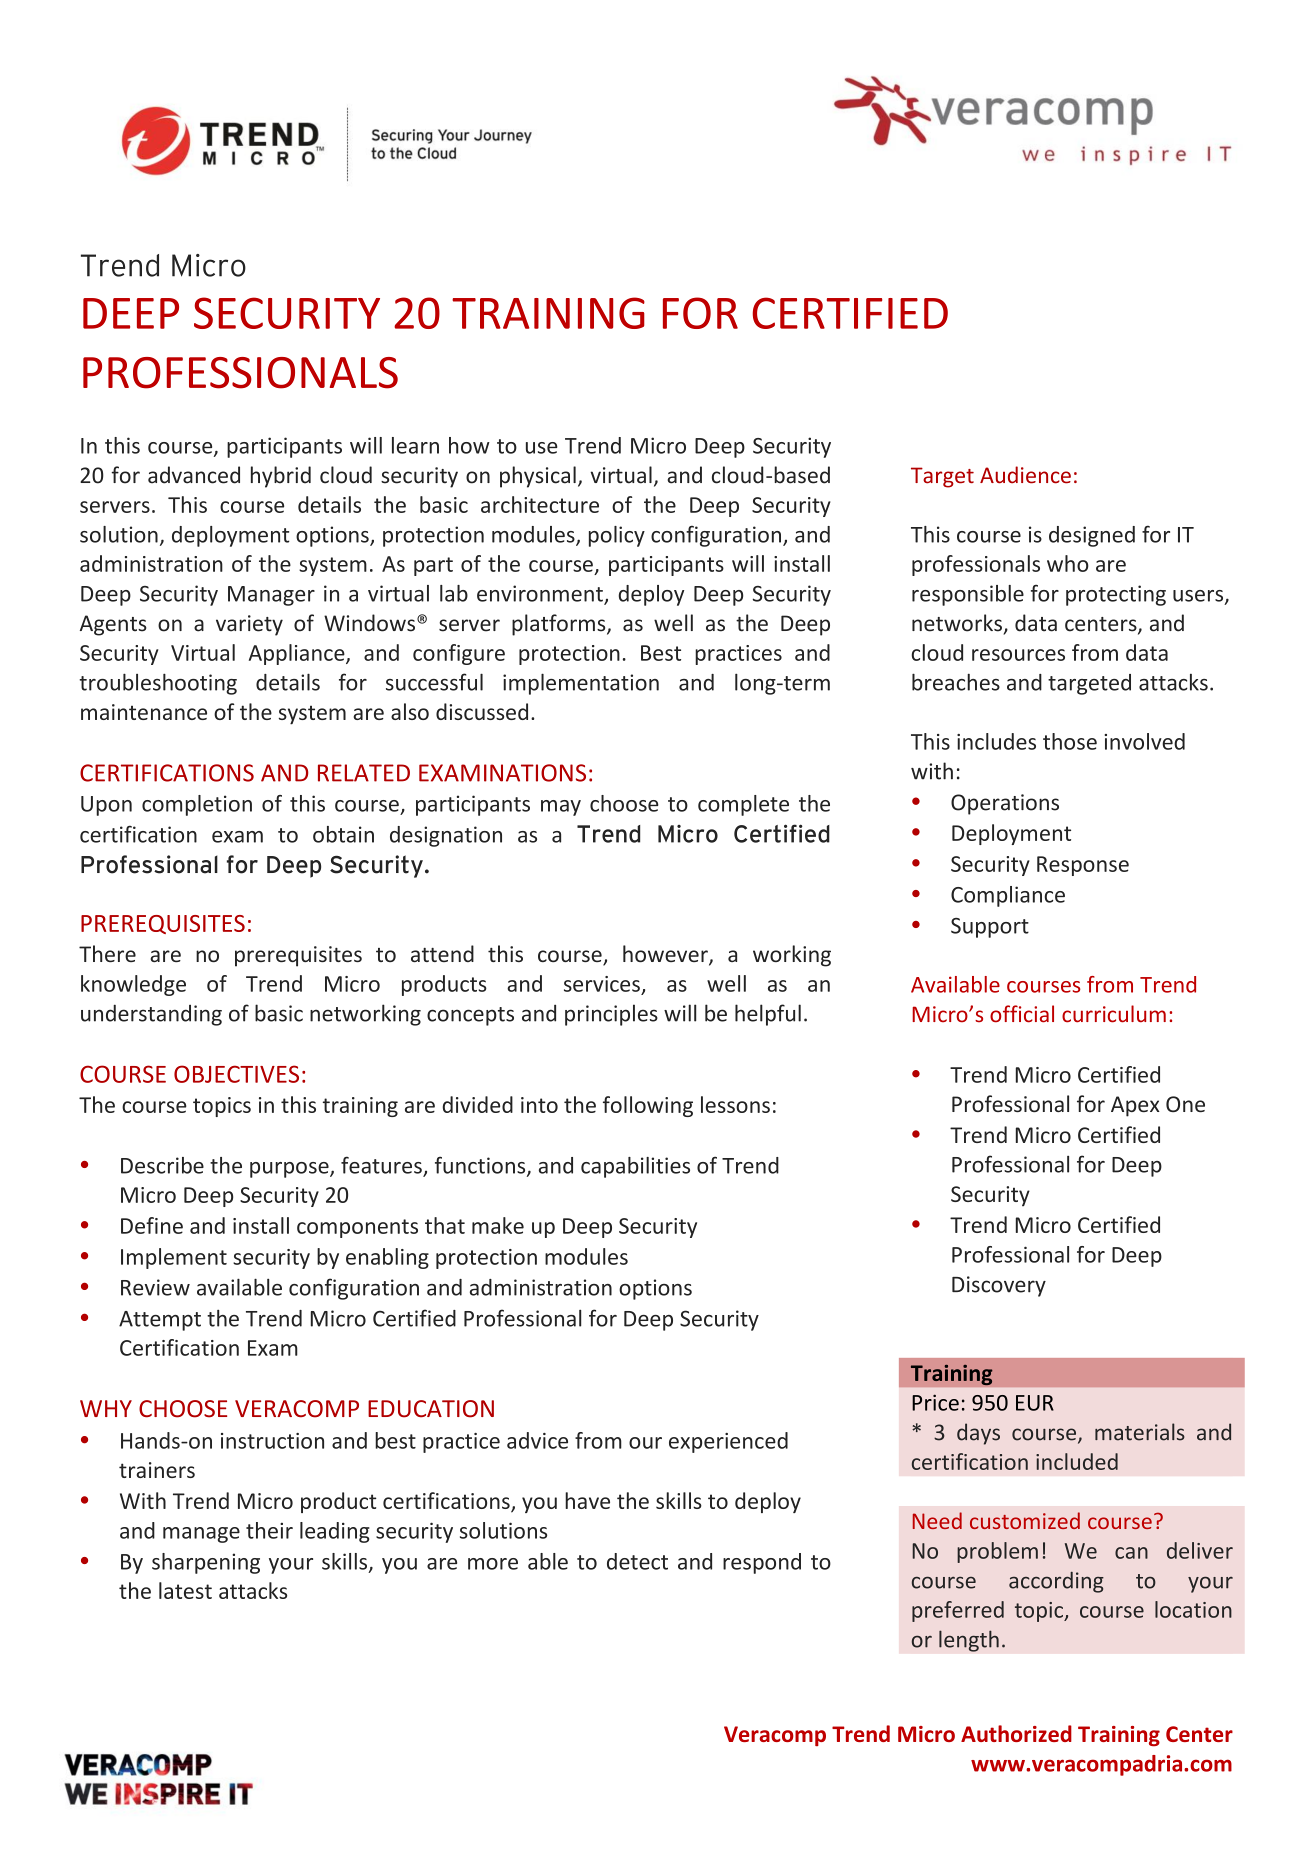 This document has width=1312, height=1856. What do you see at coordinates (743, 805) in the document?
I see `complete` at bounding box center [743, 805].
